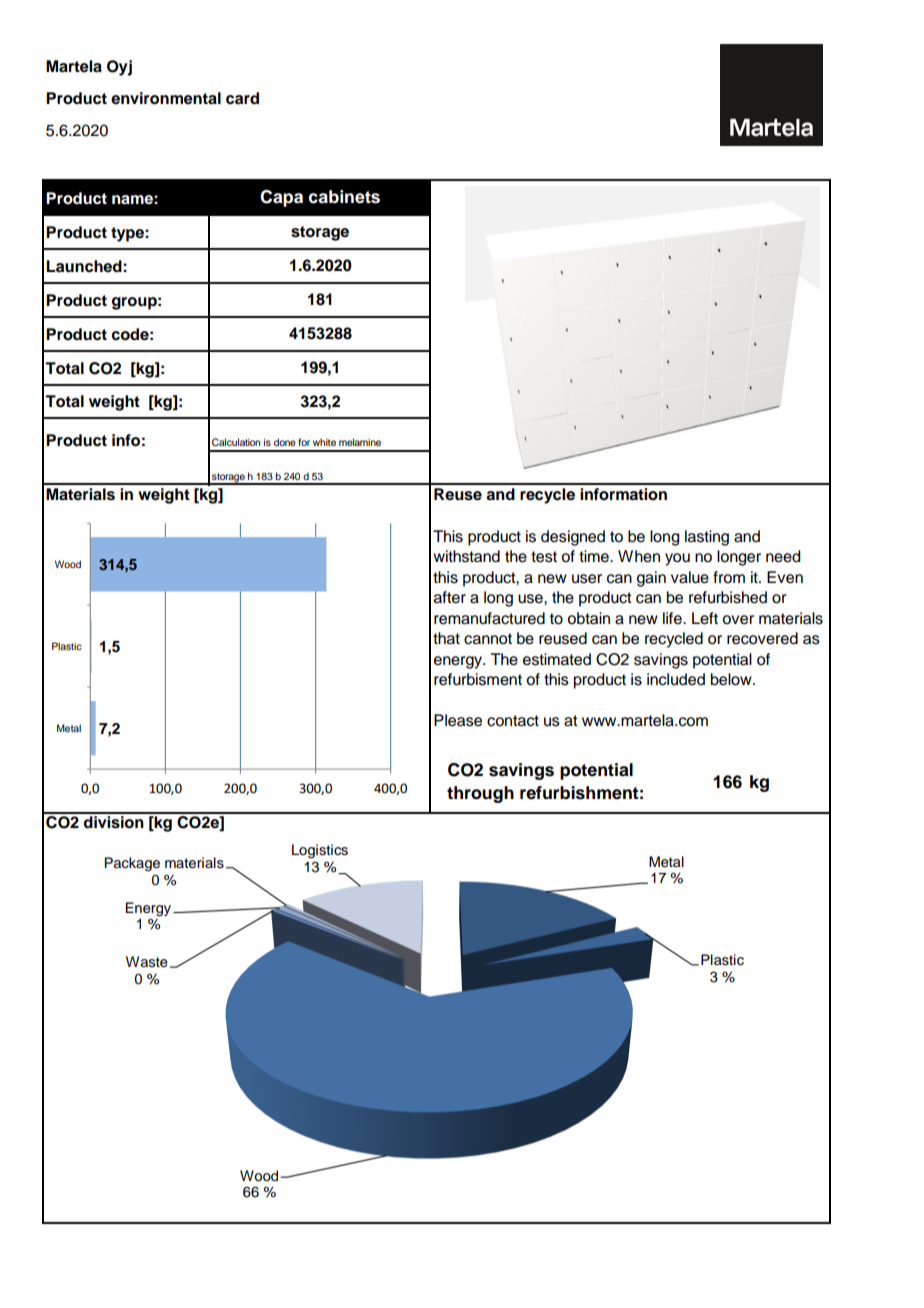 This page has height=1308, width=924. I want to click on lasting, so click(707, 538).
